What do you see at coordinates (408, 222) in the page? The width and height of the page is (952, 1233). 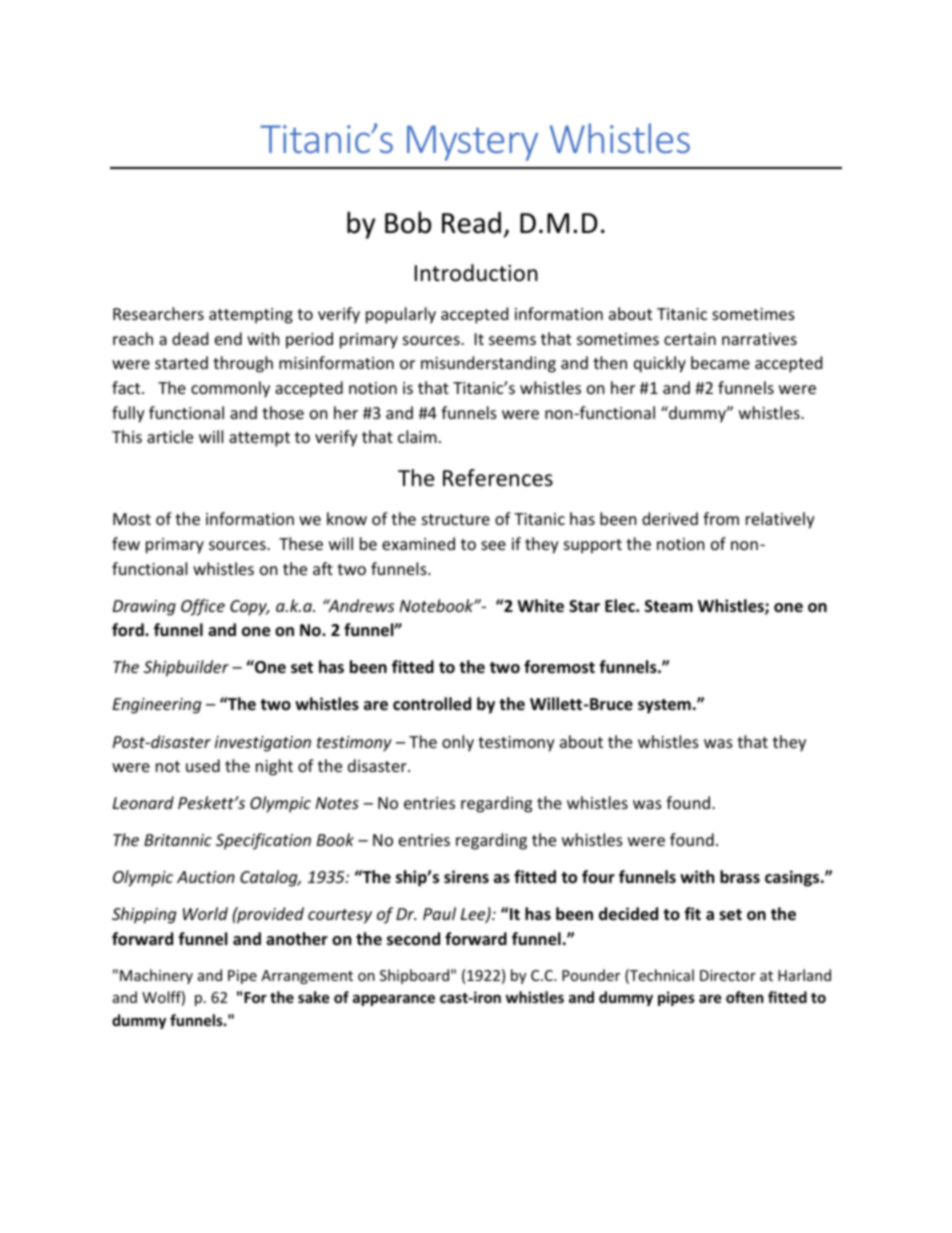 I see `Bob` at bounding box center [408, 222].
